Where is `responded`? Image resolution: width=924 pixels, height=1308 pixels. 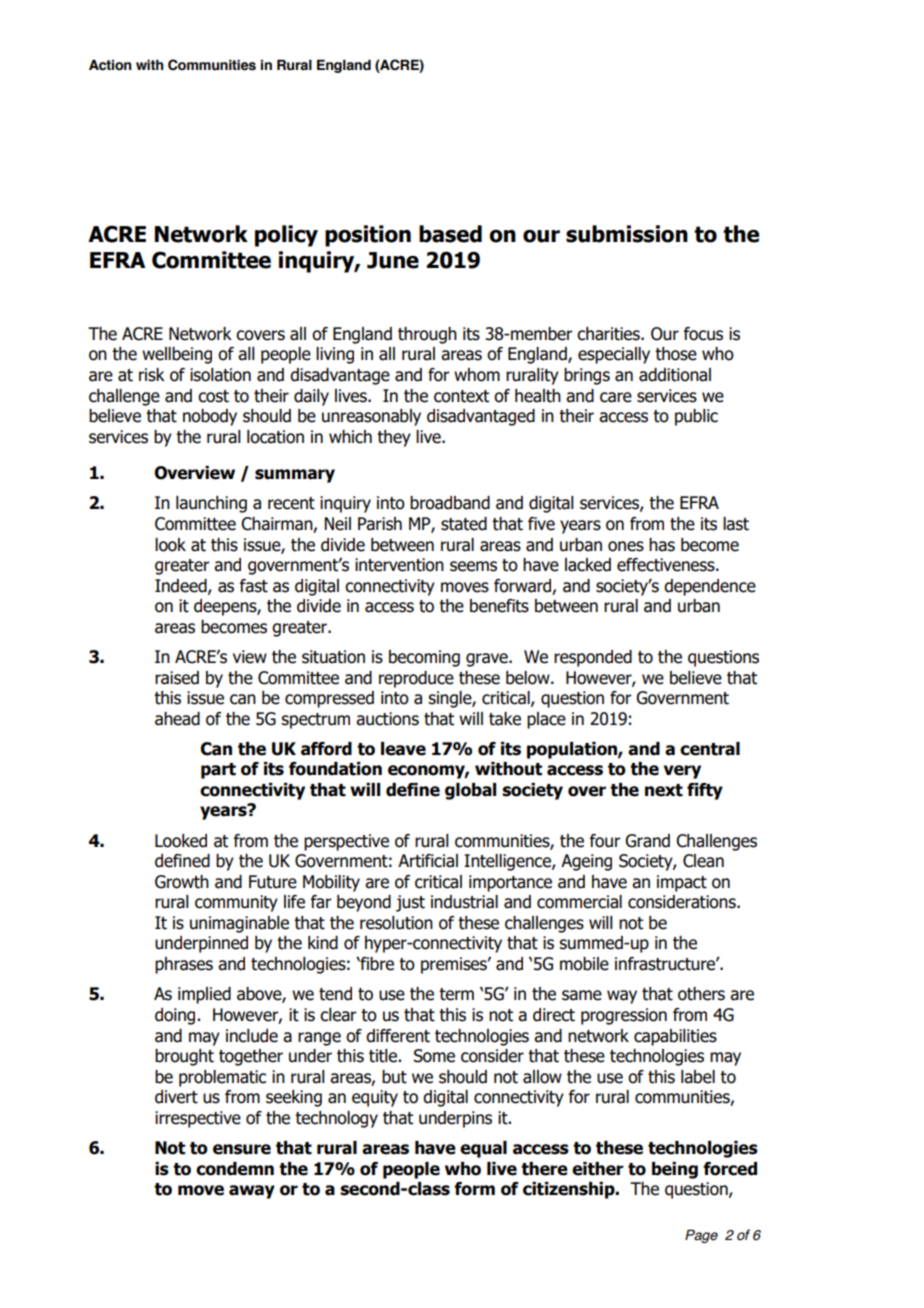 responded is located at coordinates (593, 658).
